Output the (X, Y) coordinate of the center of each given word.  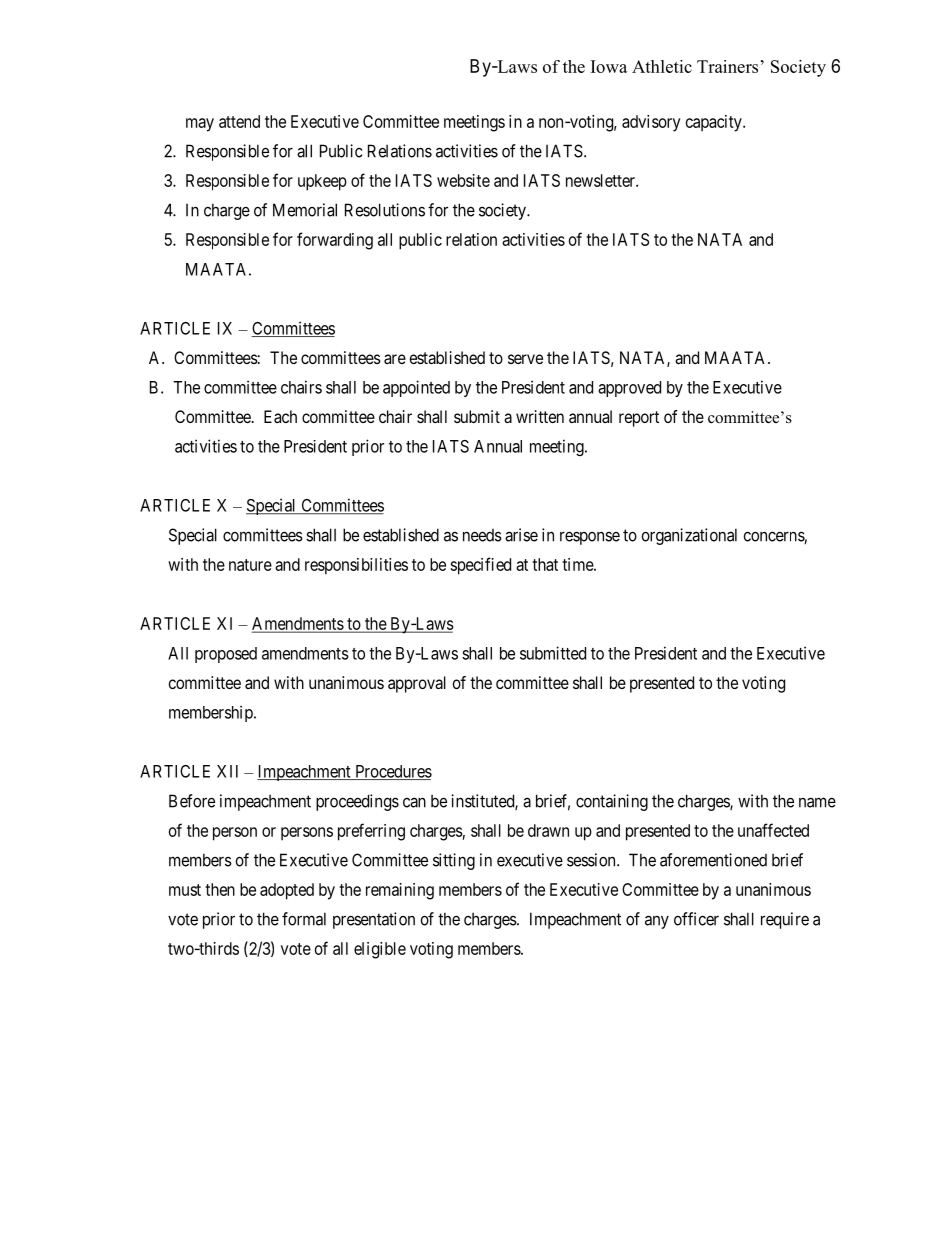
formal (304, 919)
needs (482, 535)
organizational (689, 536)
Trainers (727, 66)
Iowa (609, 66)
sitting (454, 861)
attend (239, 121)
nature (250, 565)
